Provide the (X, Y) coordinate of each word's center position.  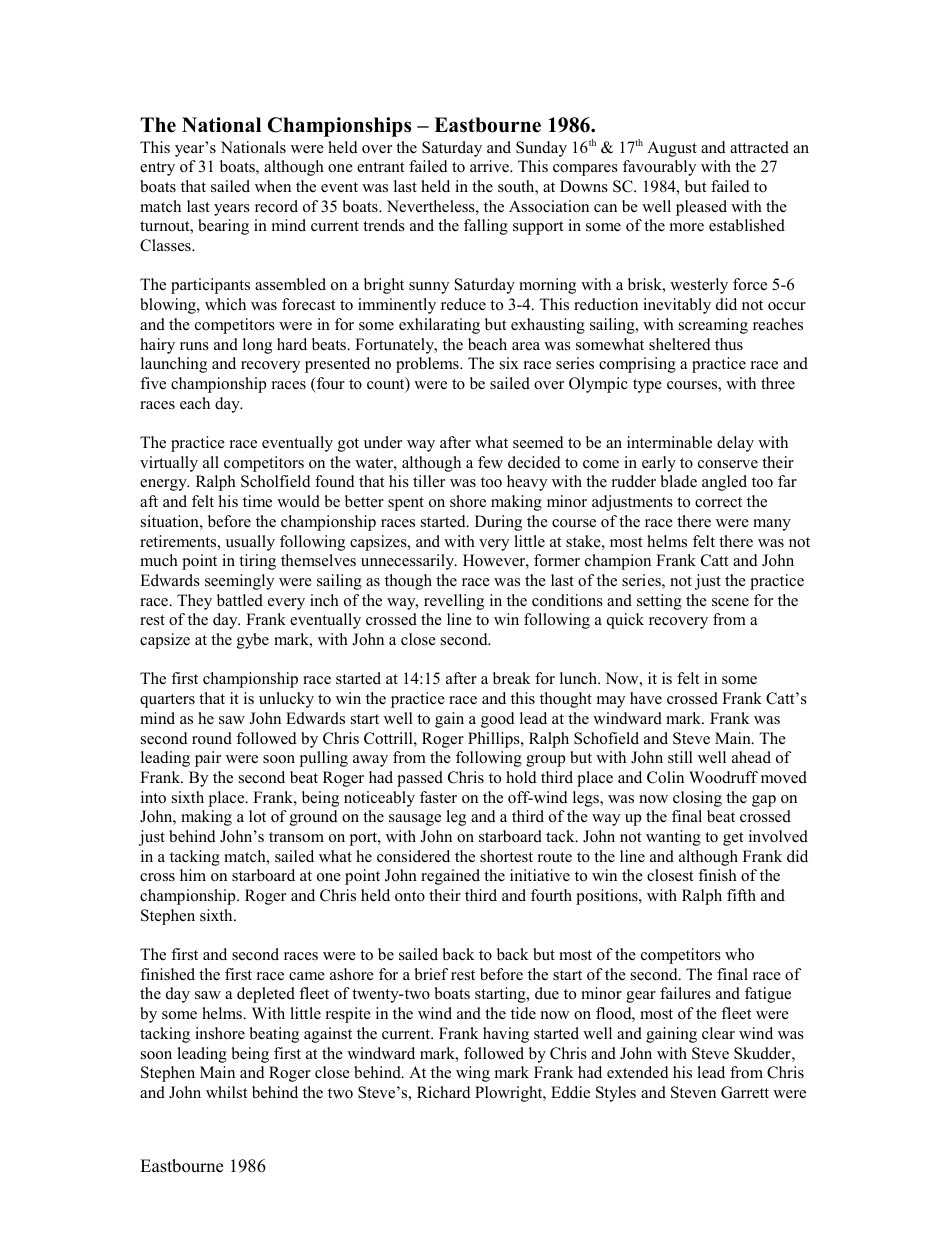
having (506, 1035)
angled (724, 483)
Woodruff (723, 777)
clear (718, 1033)
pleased (701, 208)
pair (208, 759)
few (490, 462)
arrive (490, 166)
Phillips (495, 740)
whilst (226, 1092)
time (257, 501)
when (273, 186)
